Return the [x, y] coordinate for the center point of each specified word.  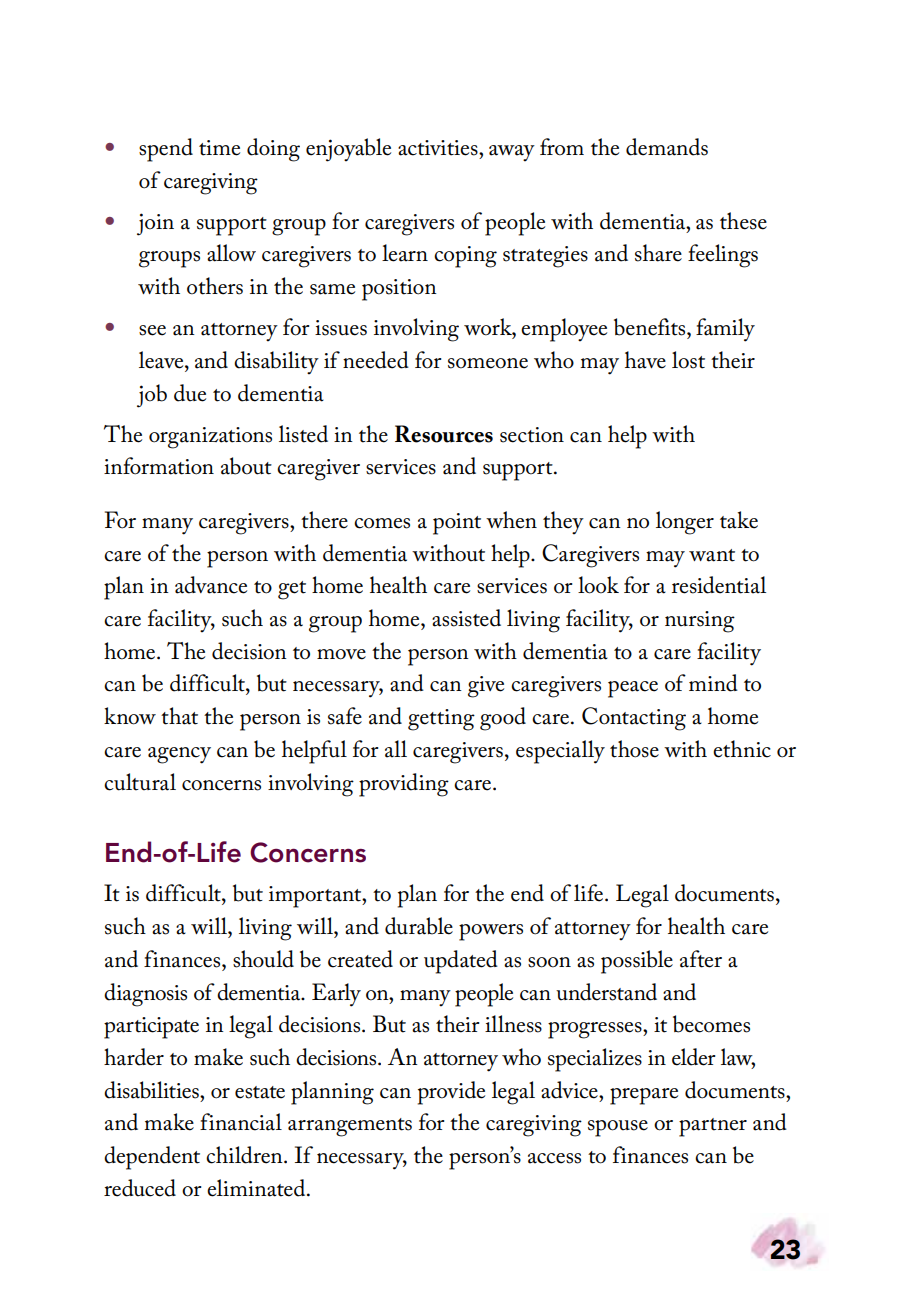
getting [441, 720]
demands [667, 147]
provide [451, 1093]
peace [633, 689]
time [219, 148]
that [179, 716]
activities [439, 148]
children [245, 1155]
